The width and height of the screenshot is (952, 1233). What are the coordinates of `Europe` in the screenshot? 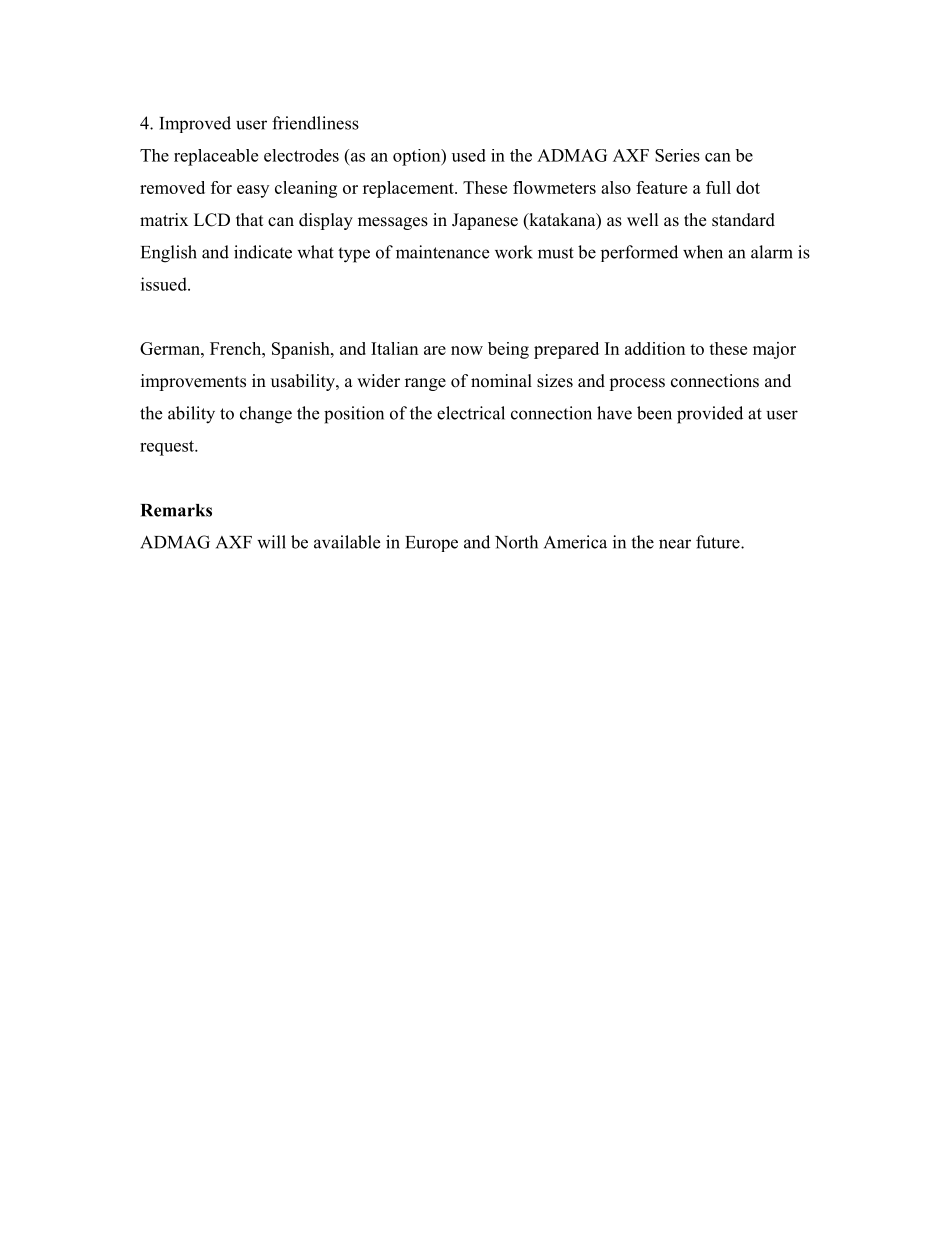 It's located at (431, 544).
